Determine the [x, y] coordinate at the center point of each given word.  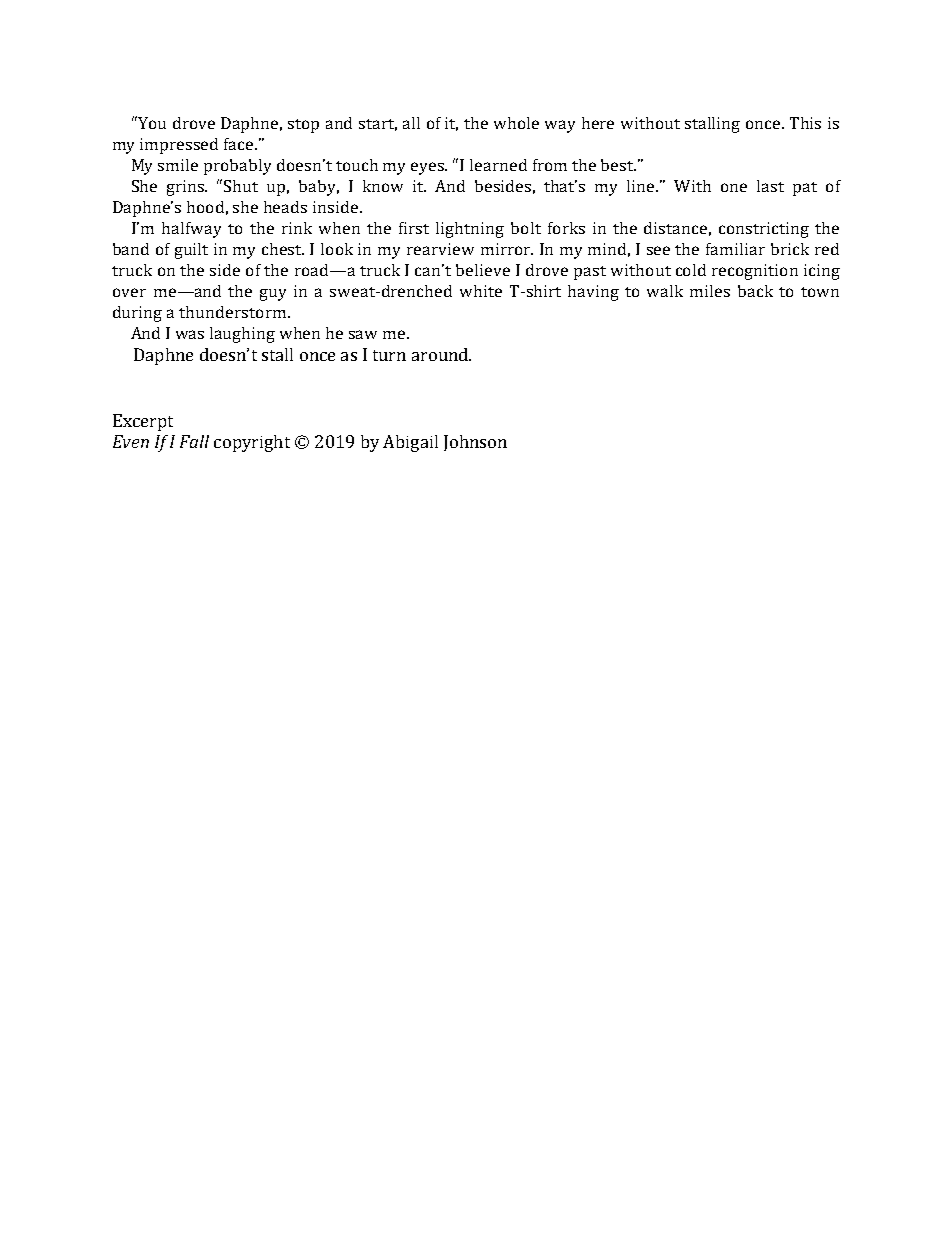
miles [710, 291]
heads [285, 207]
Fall [194, 441]
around [441, 354]
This [805, 123]
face [240, 144]
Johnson [475, 443]
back [755, 291]
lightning [470, 230]
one [734, 187]
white [481, 291]
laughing [242, 335]
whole [516, 123]
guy [273, 295]
